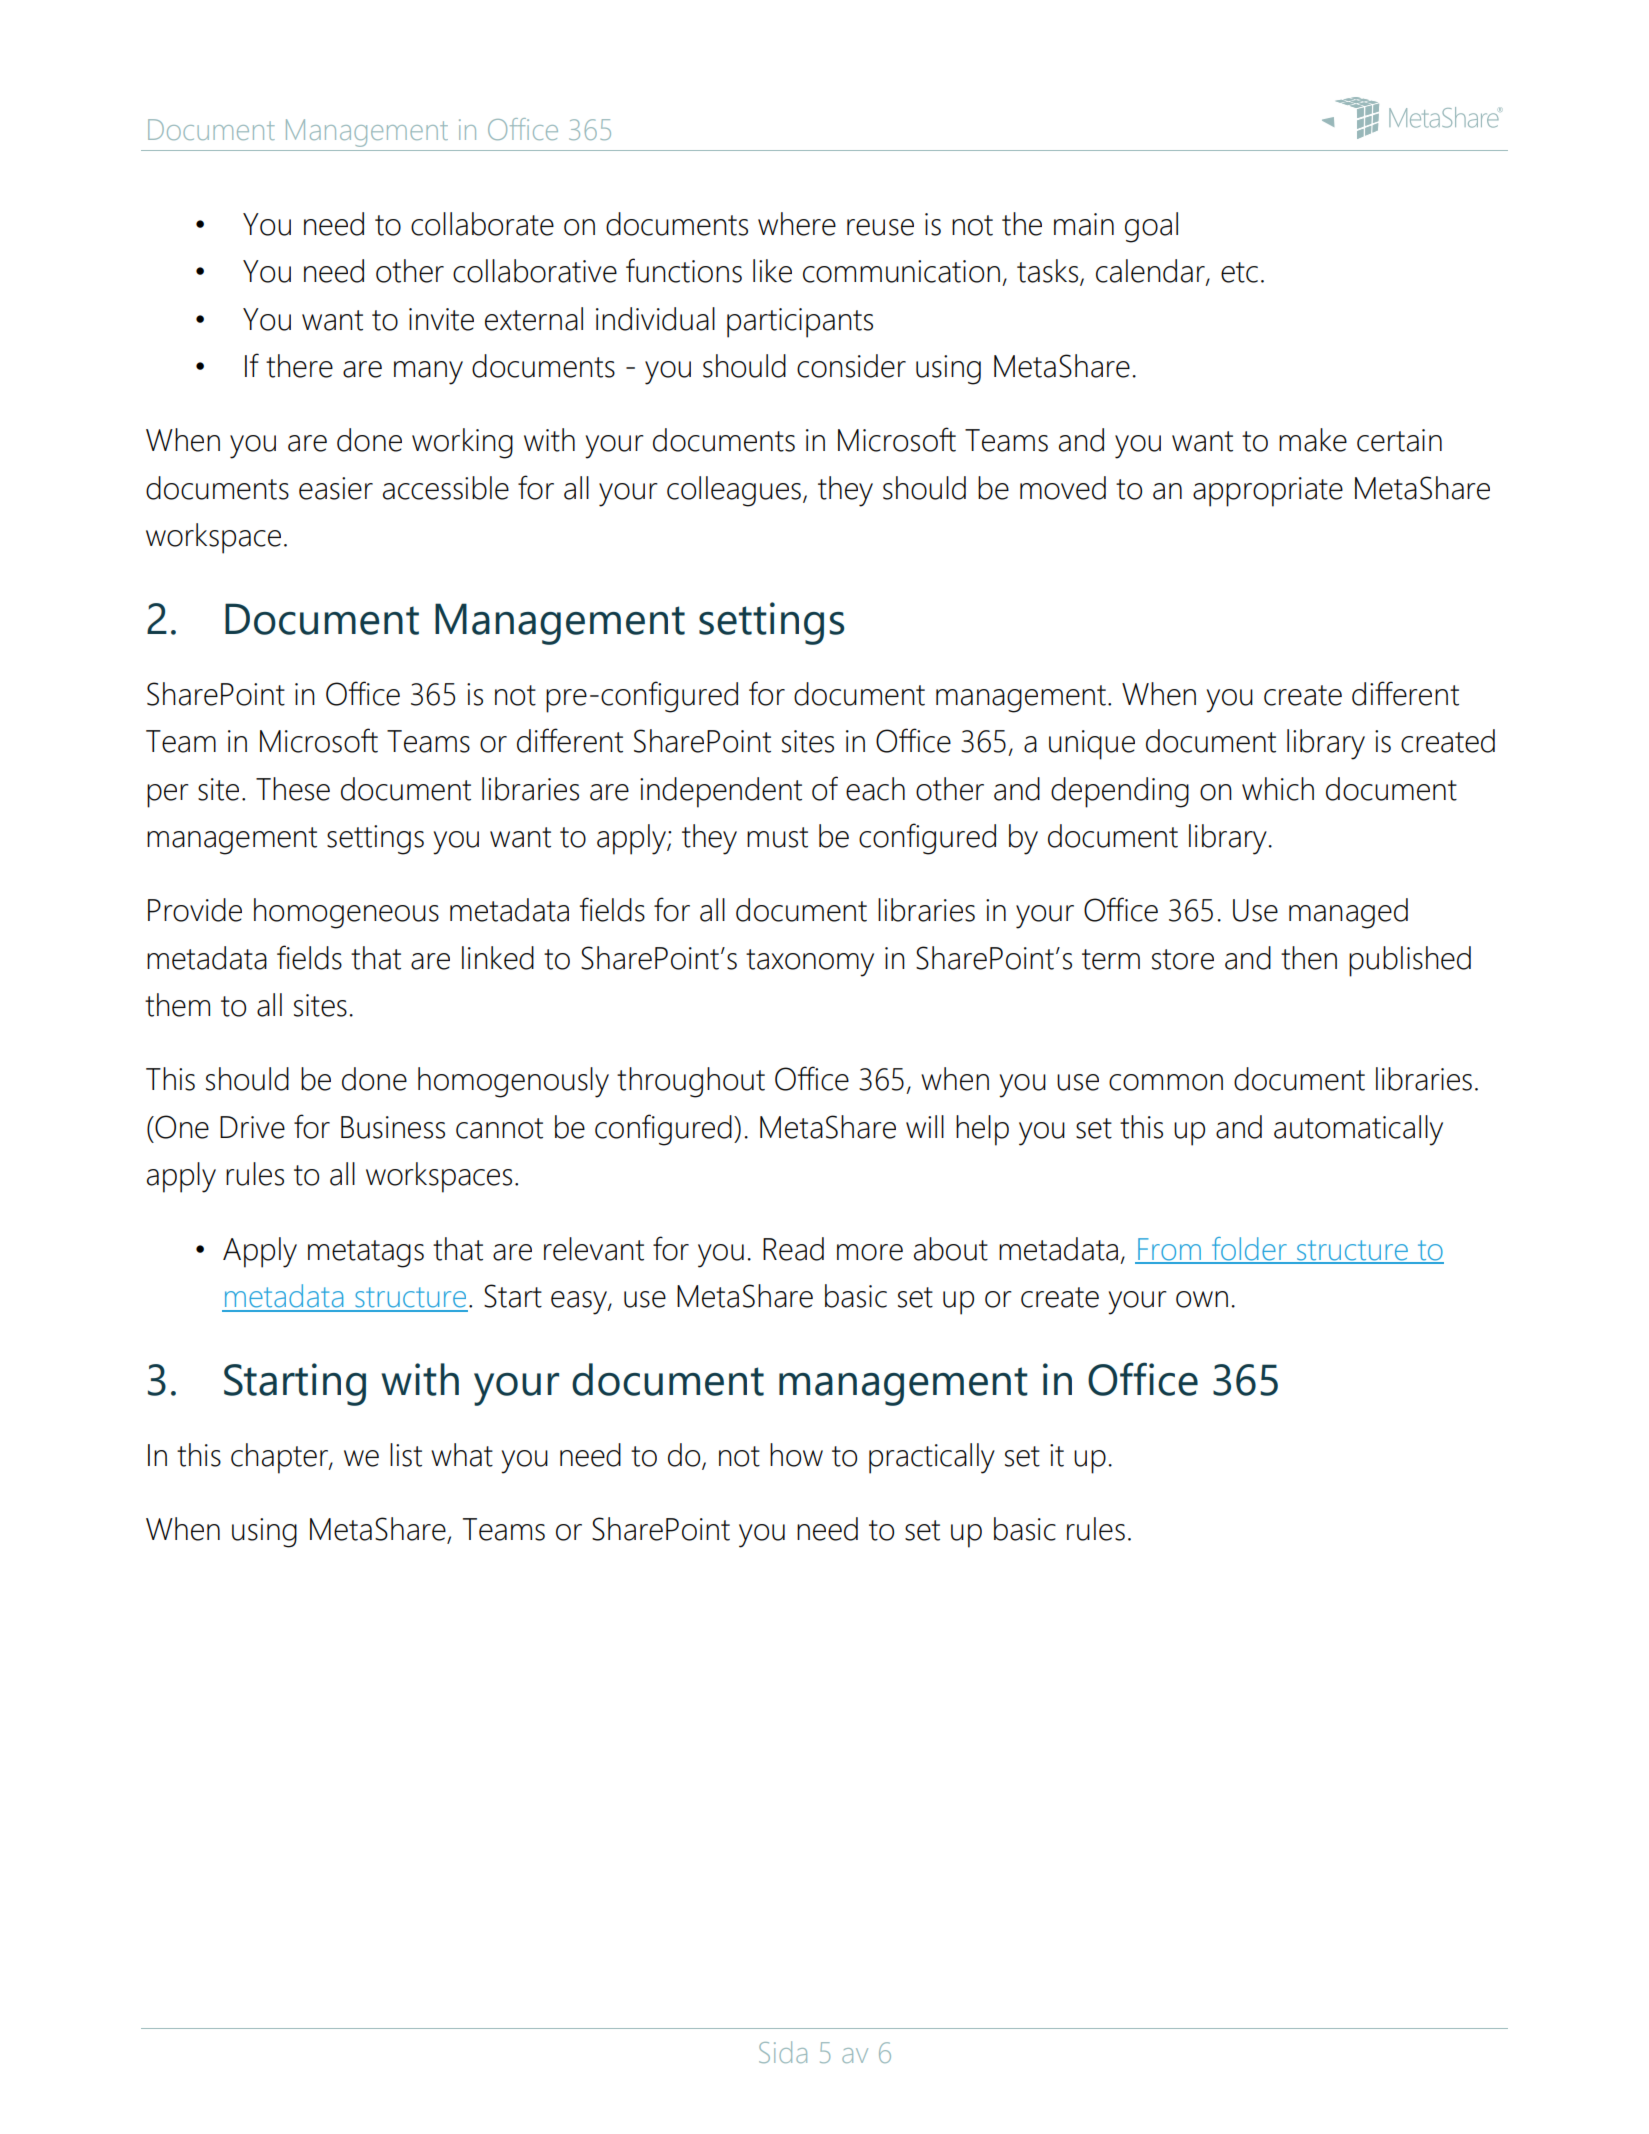 This screenshot has width=1649, height=2134. I want to click on invite, so click(441, 319).
